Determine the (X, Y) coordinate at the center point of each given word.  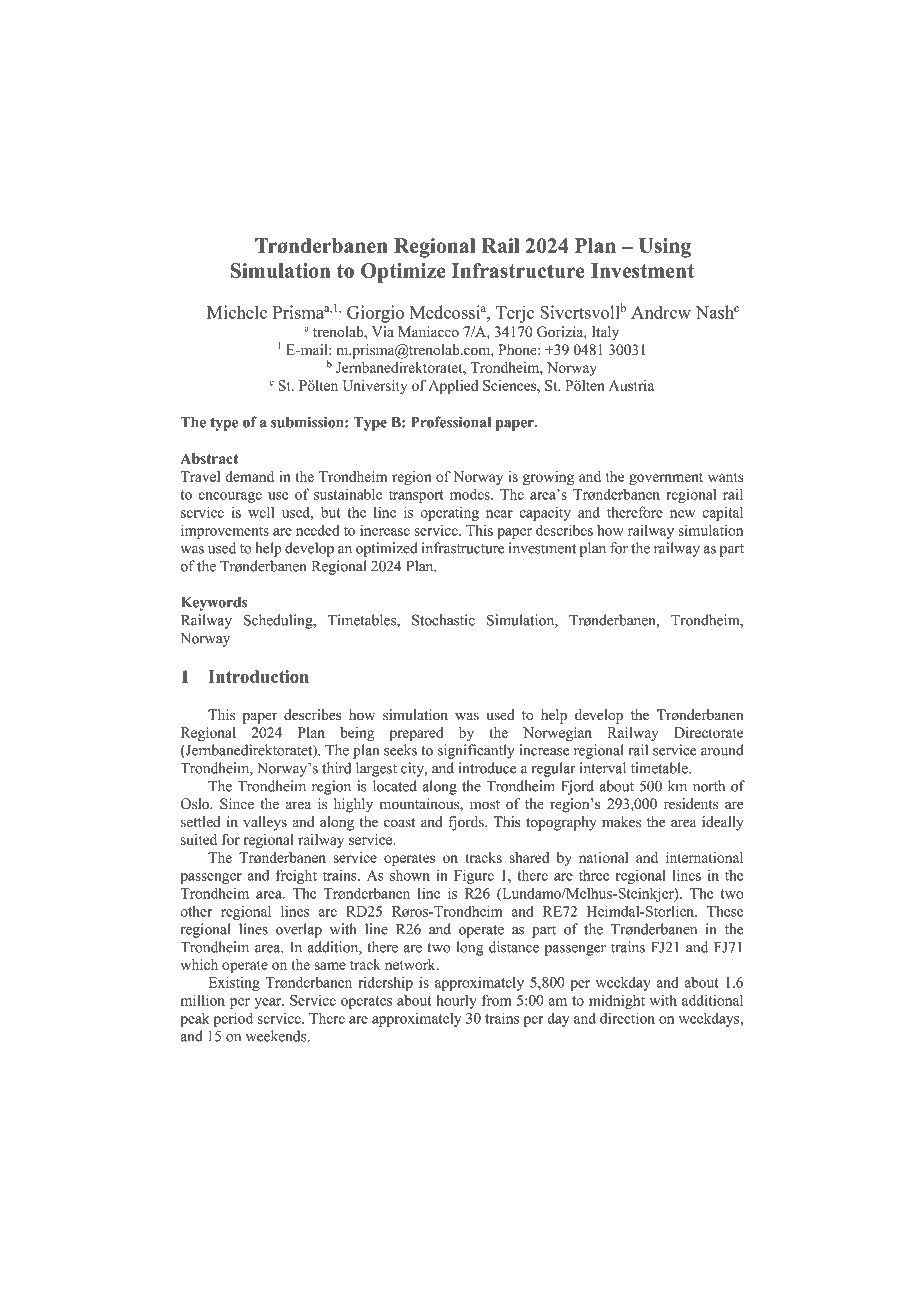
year (269, 1003)
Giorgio (375, 314)
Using (665, 248)
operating (450, 513)
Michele (237, 312)
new (682, 514)
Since (237, 804)
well (261, 512)
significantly (476, 751)
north (709, 786)
